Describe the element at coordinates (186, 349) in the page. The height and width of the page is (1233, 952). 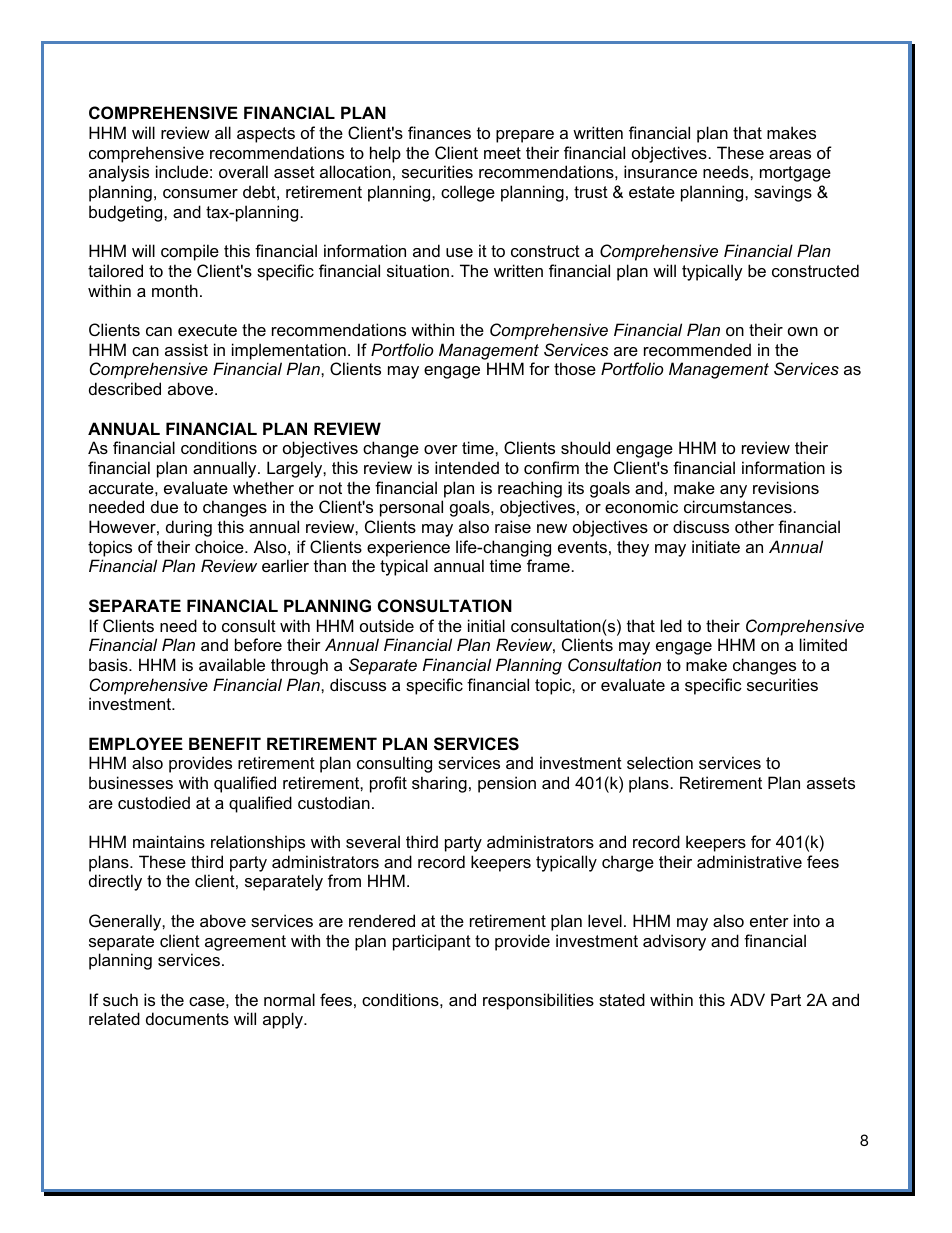
I see `assist` at that location.
